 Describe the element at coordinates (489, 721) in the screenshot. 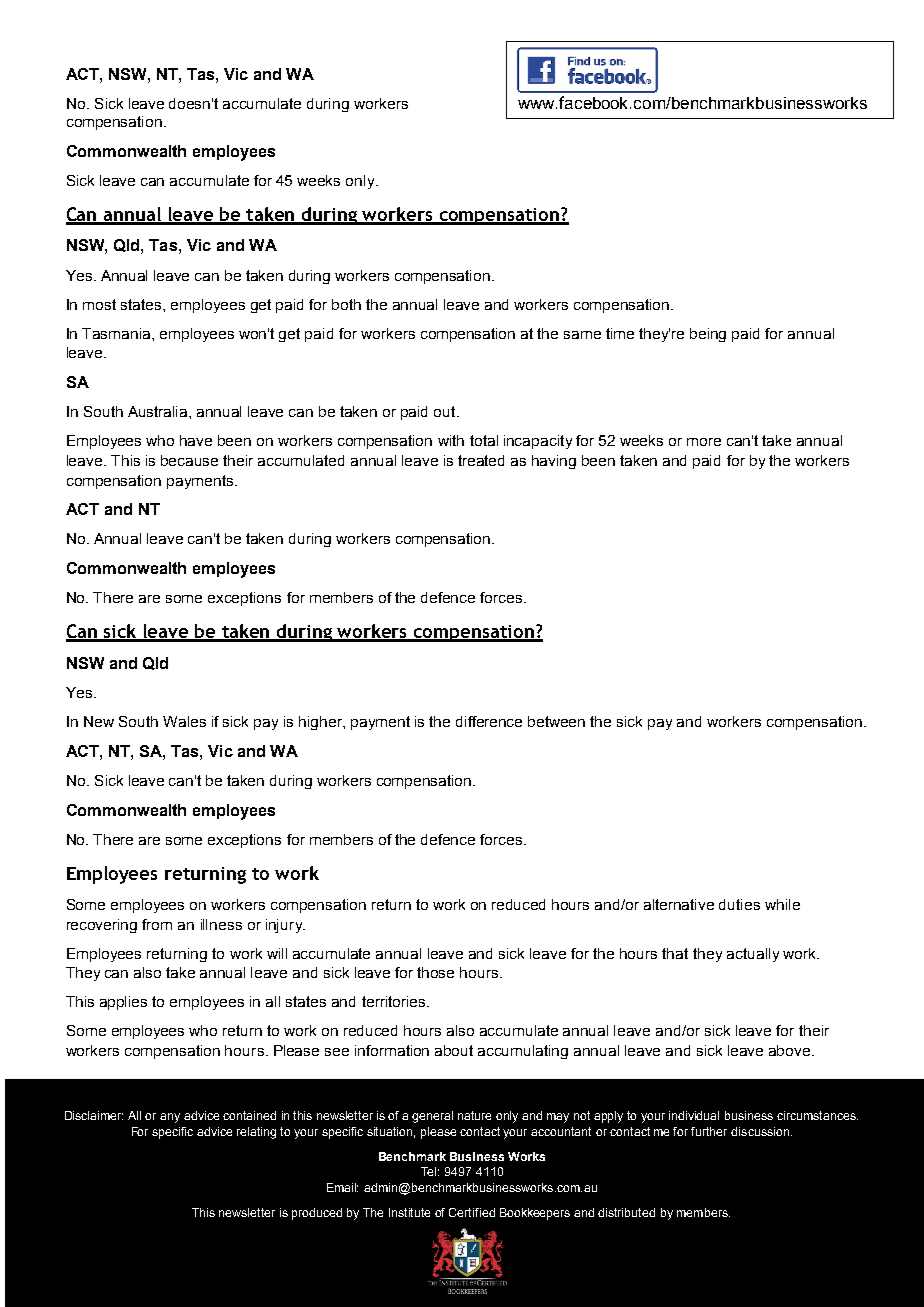

I see `difference` at that location.
